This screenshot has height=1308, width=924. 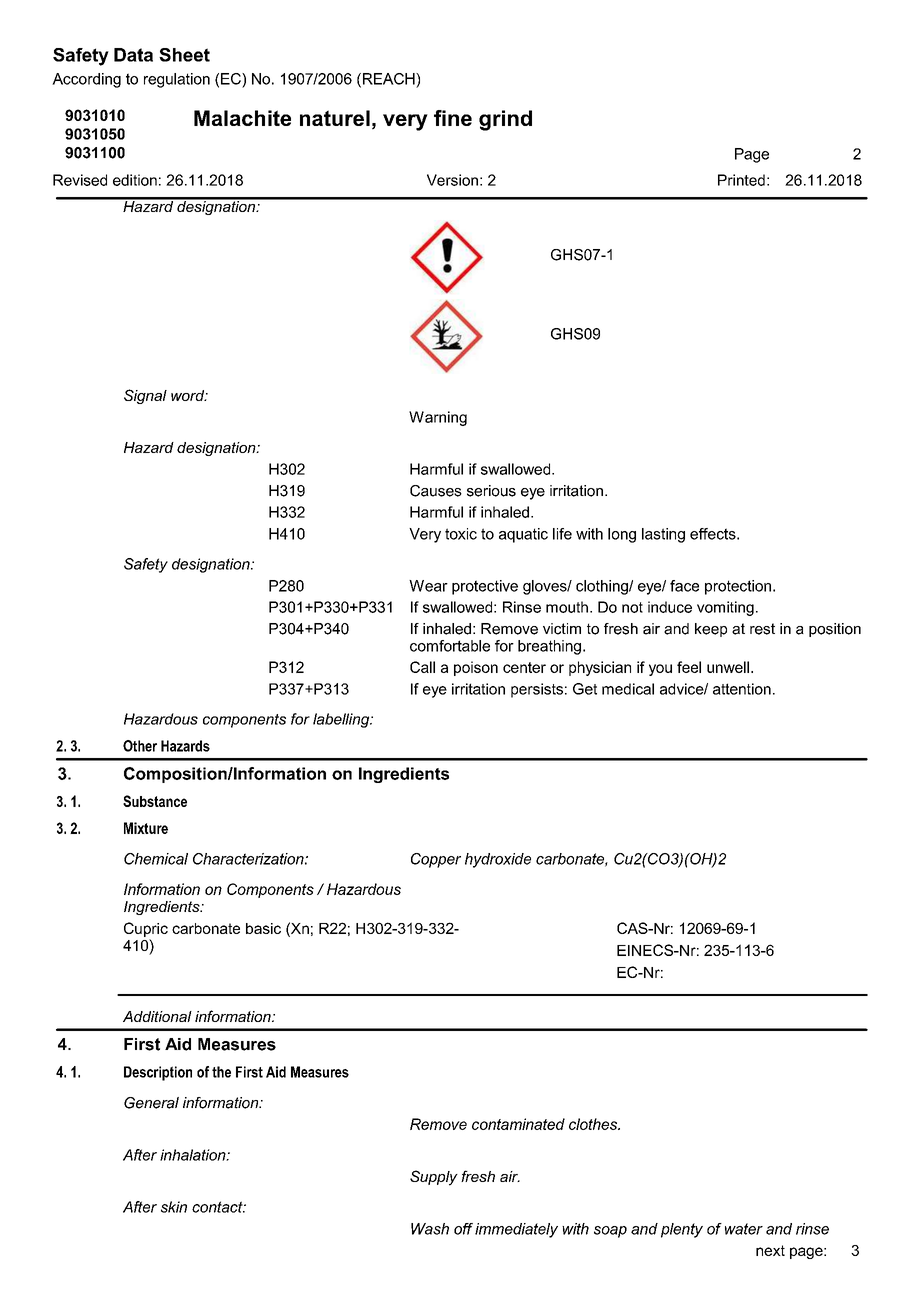 I want to click on regulation, so click(x=177, y=80).
